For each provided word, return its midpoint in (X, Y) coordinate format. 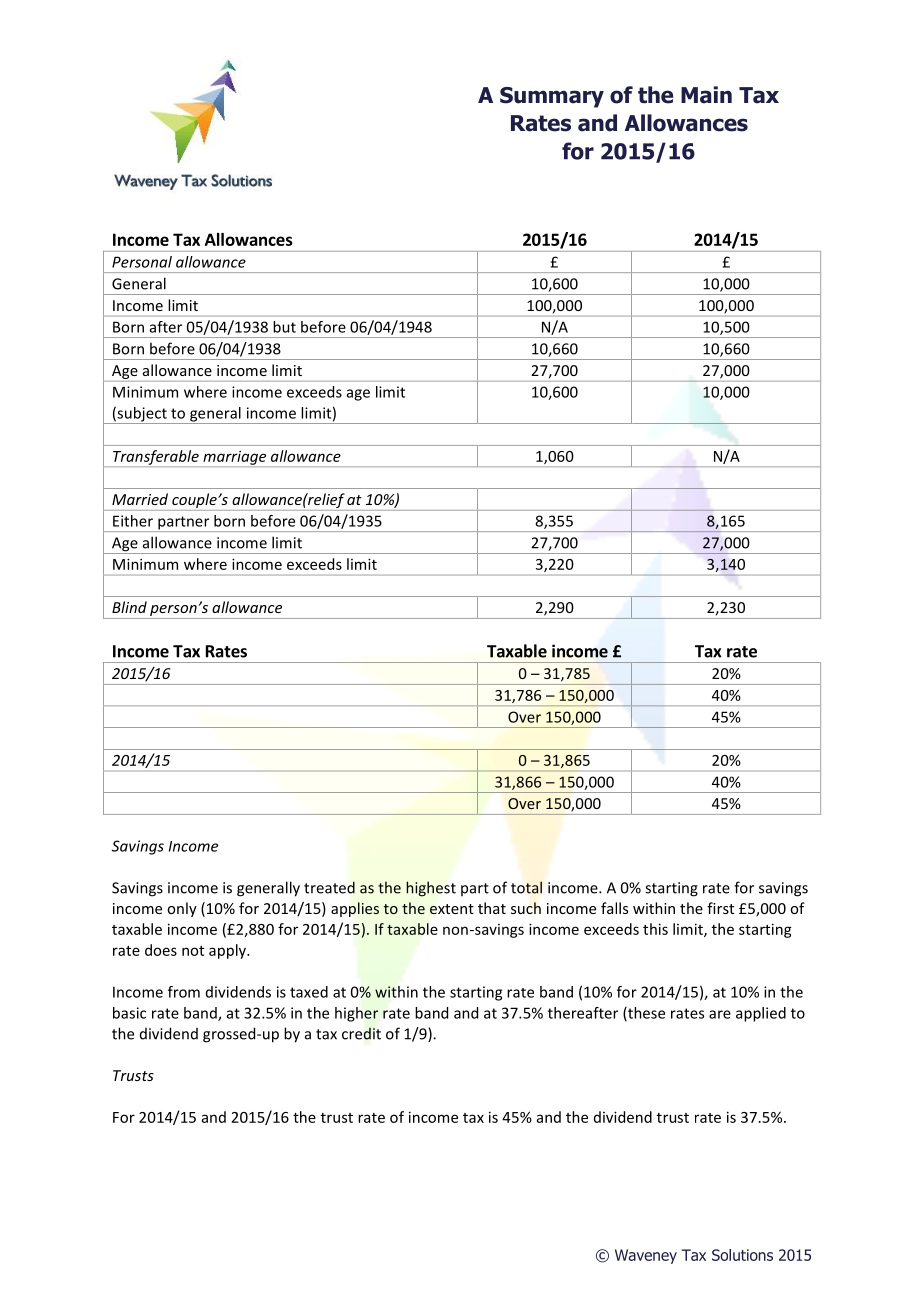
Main (706, 95)
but (284, 327)
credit (361, 1033)
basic (129, 1013)
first (720, 908)
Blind (129, 607)
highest (431, 889)
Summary (552, 97)
